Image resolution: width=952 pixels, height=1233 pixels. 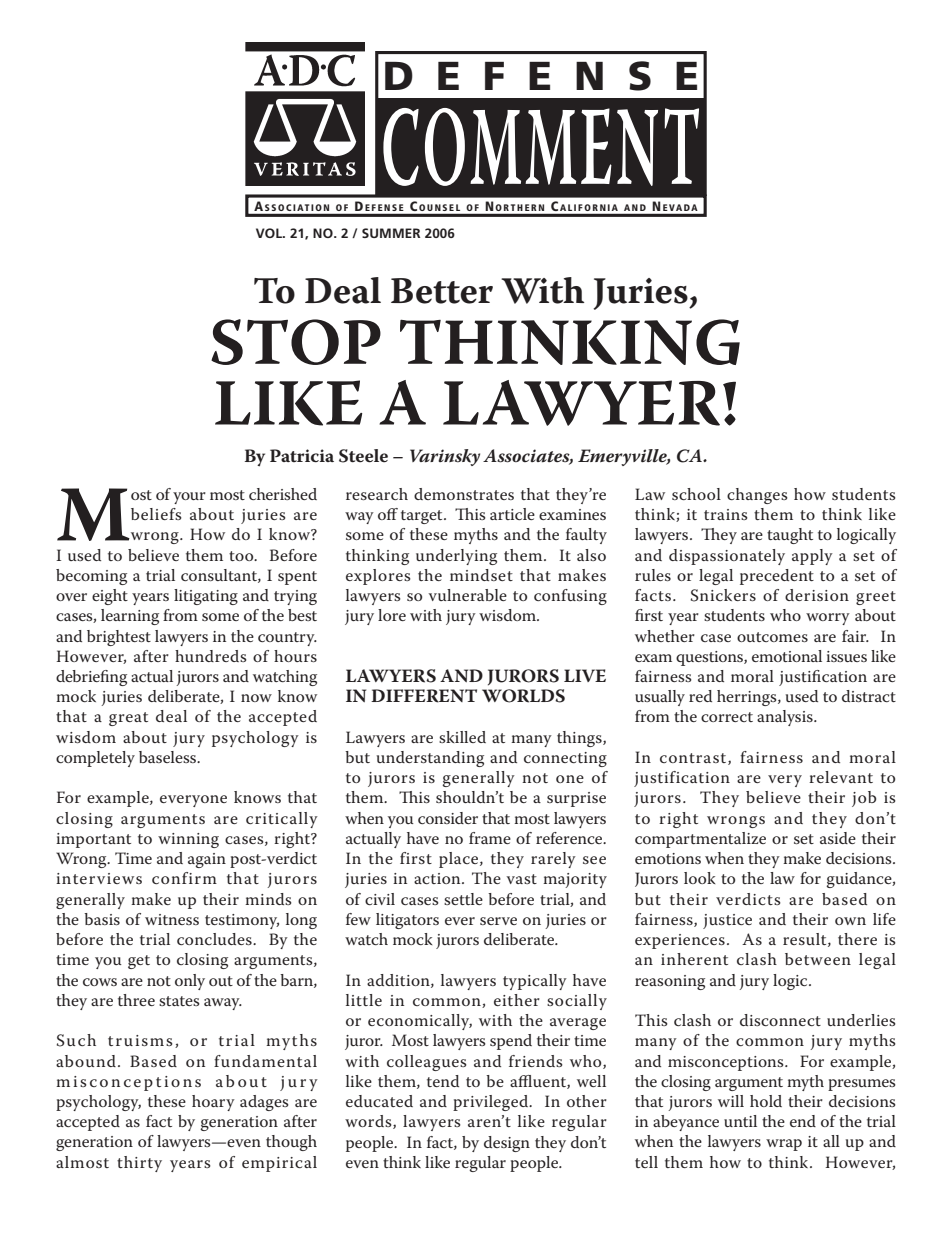 What do you see at coordinates (456, 557) in the document?
I see `underlying` at bounding box center [456, 557].
